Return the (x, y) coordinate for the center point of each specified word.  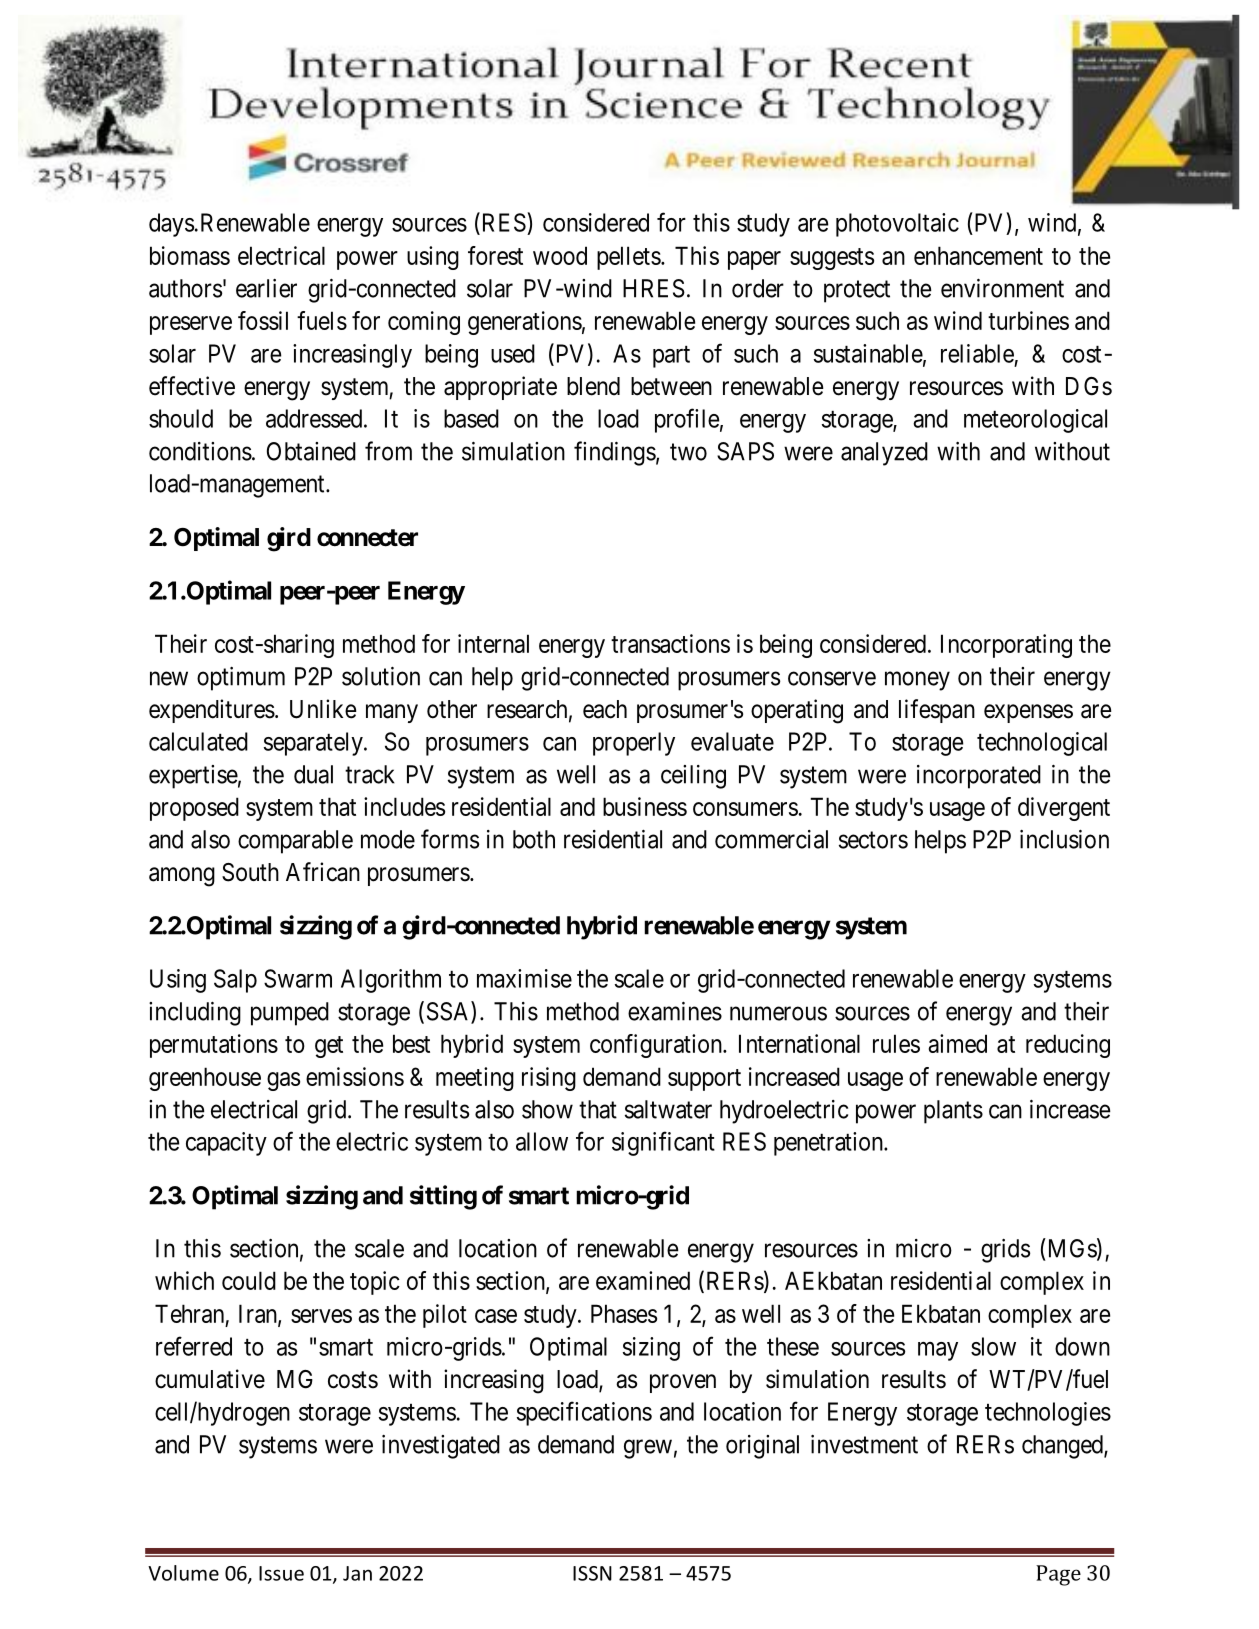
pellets (629, 258)
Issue (281, 1573)
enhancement (978, 255)
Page (1058, 1575)
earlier (266, 288)
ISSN (592, 1573)
